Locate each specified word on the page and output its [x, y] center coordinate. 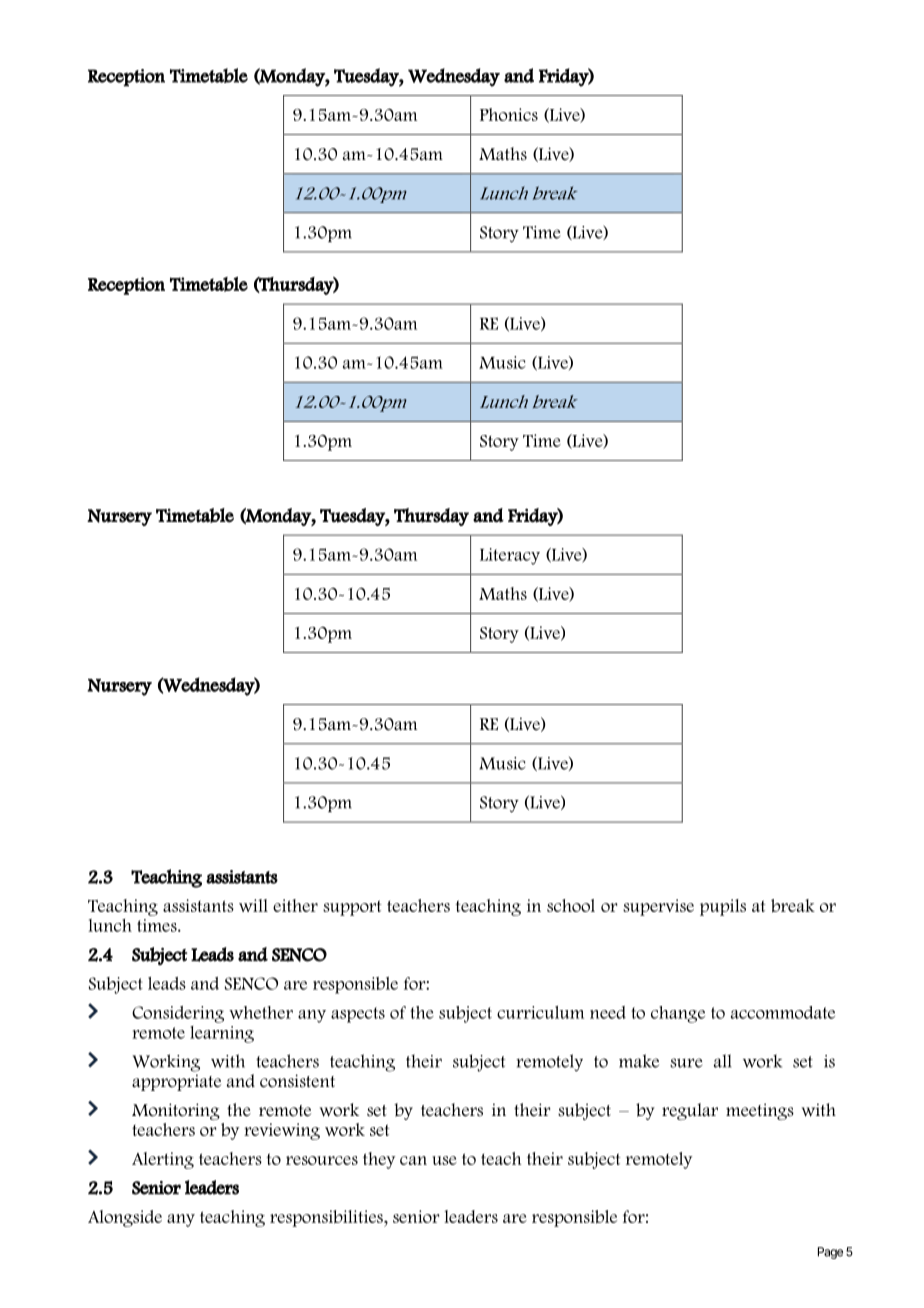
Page [830, 1253]
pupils [723, 907]
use [444, 1160]
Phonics [509, 114]
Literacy [510, 556]
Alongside [125, 1218]
